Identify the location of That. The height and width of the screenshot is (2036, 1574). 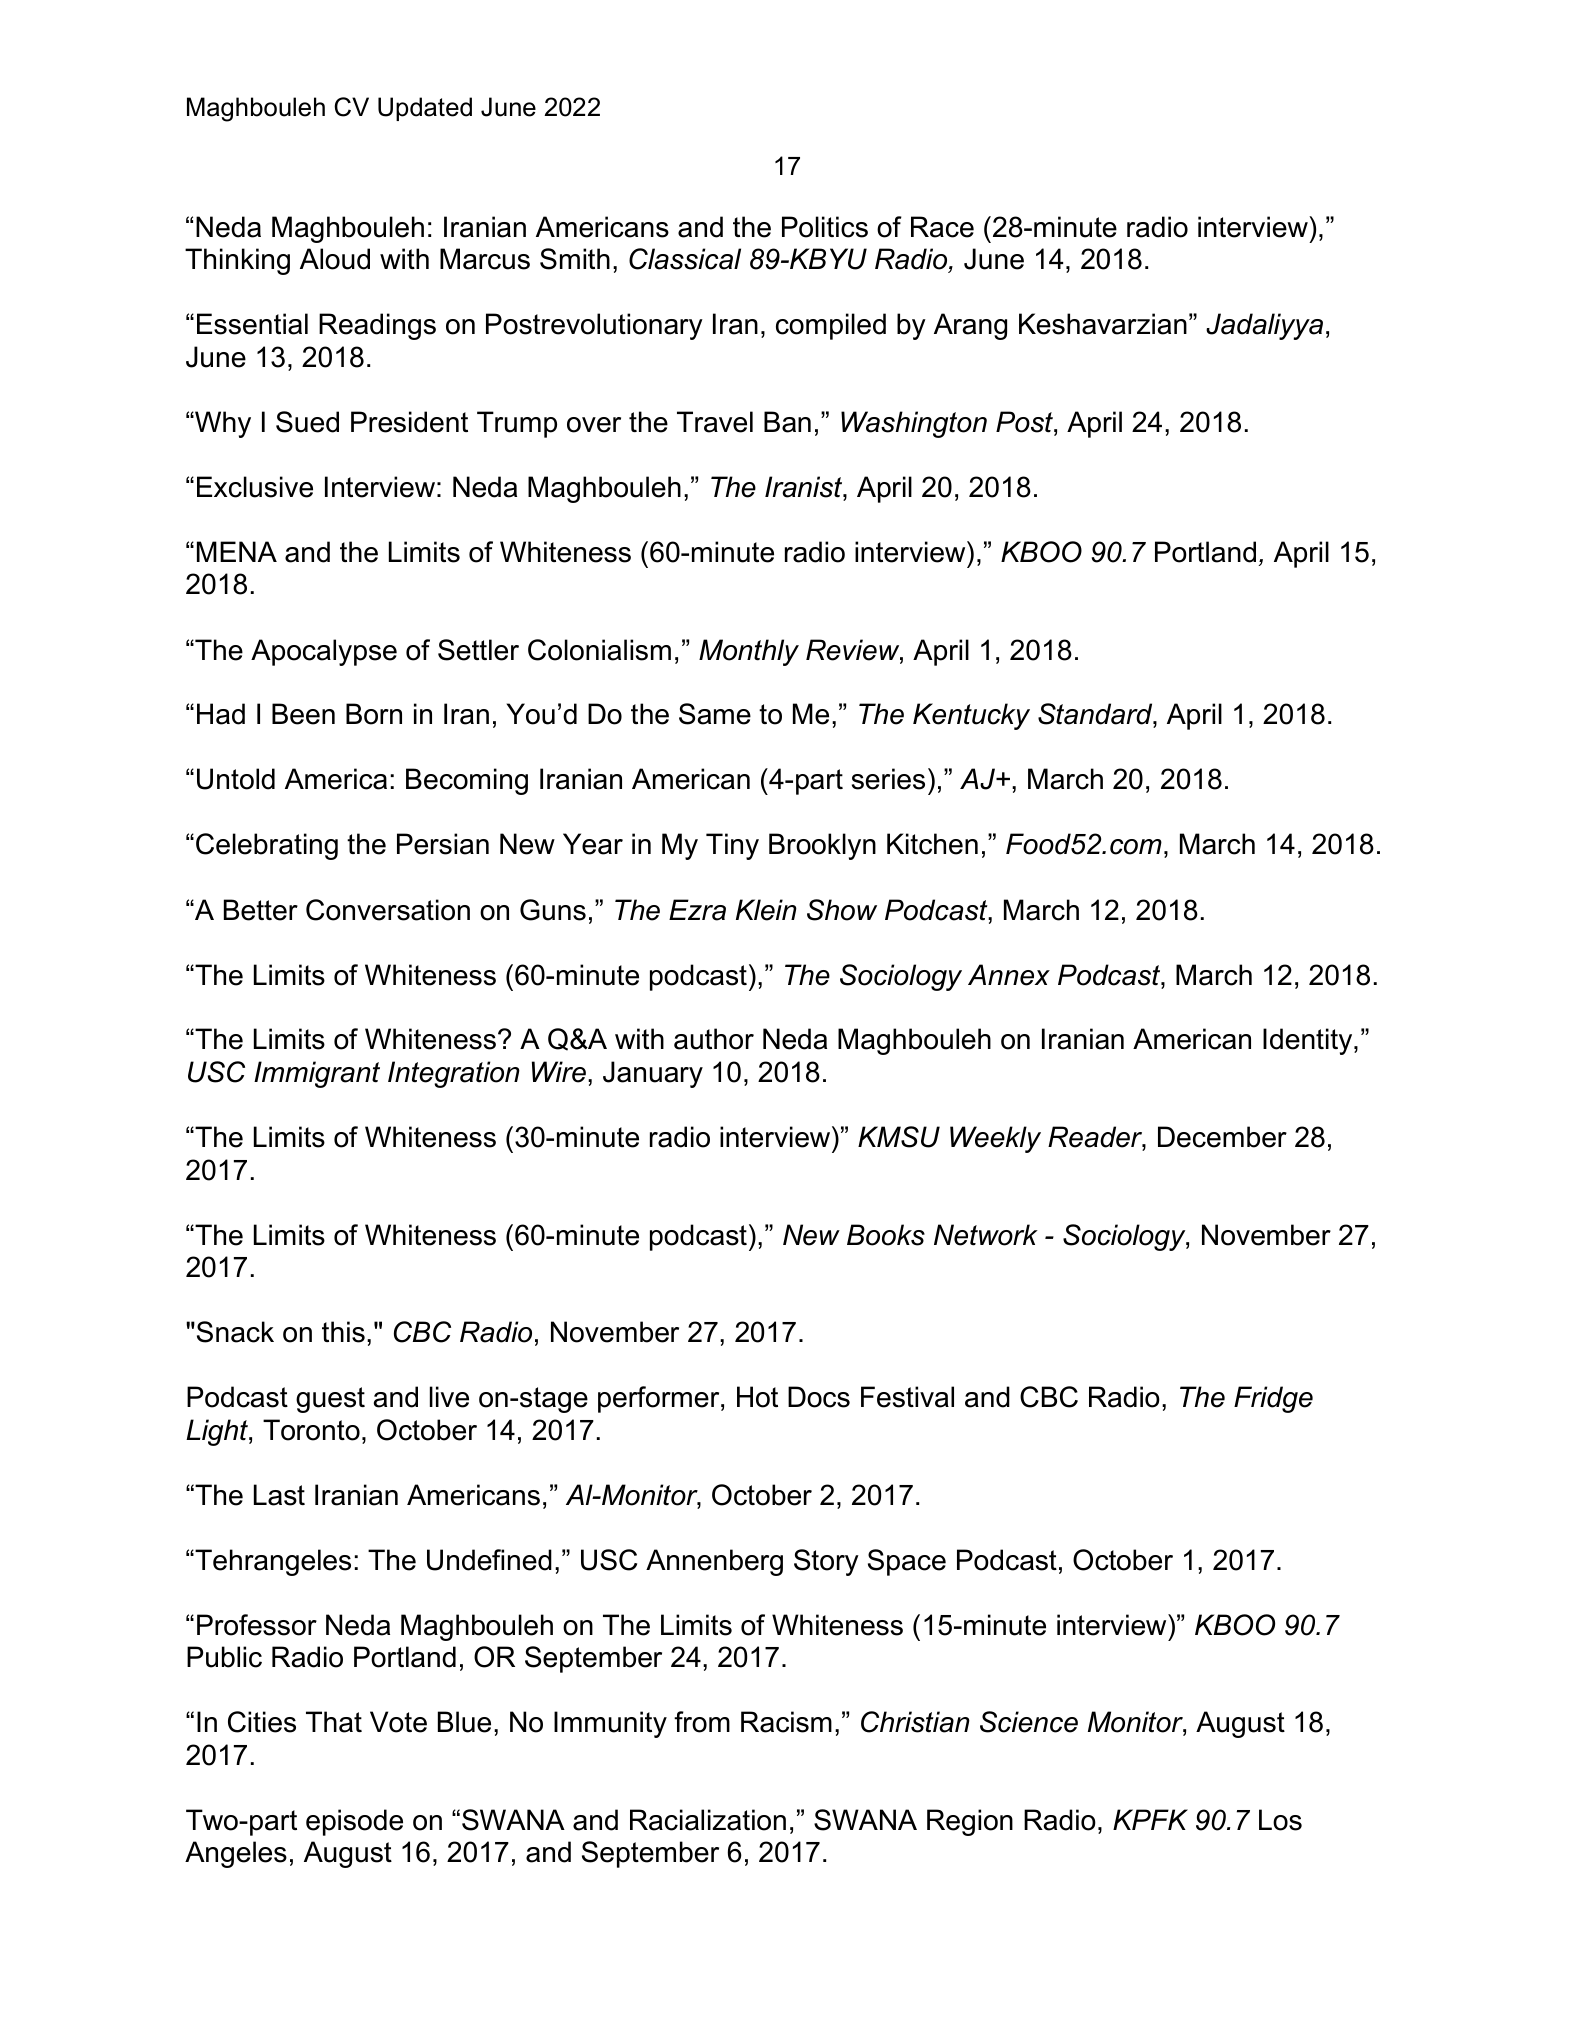
(334, 1722).
